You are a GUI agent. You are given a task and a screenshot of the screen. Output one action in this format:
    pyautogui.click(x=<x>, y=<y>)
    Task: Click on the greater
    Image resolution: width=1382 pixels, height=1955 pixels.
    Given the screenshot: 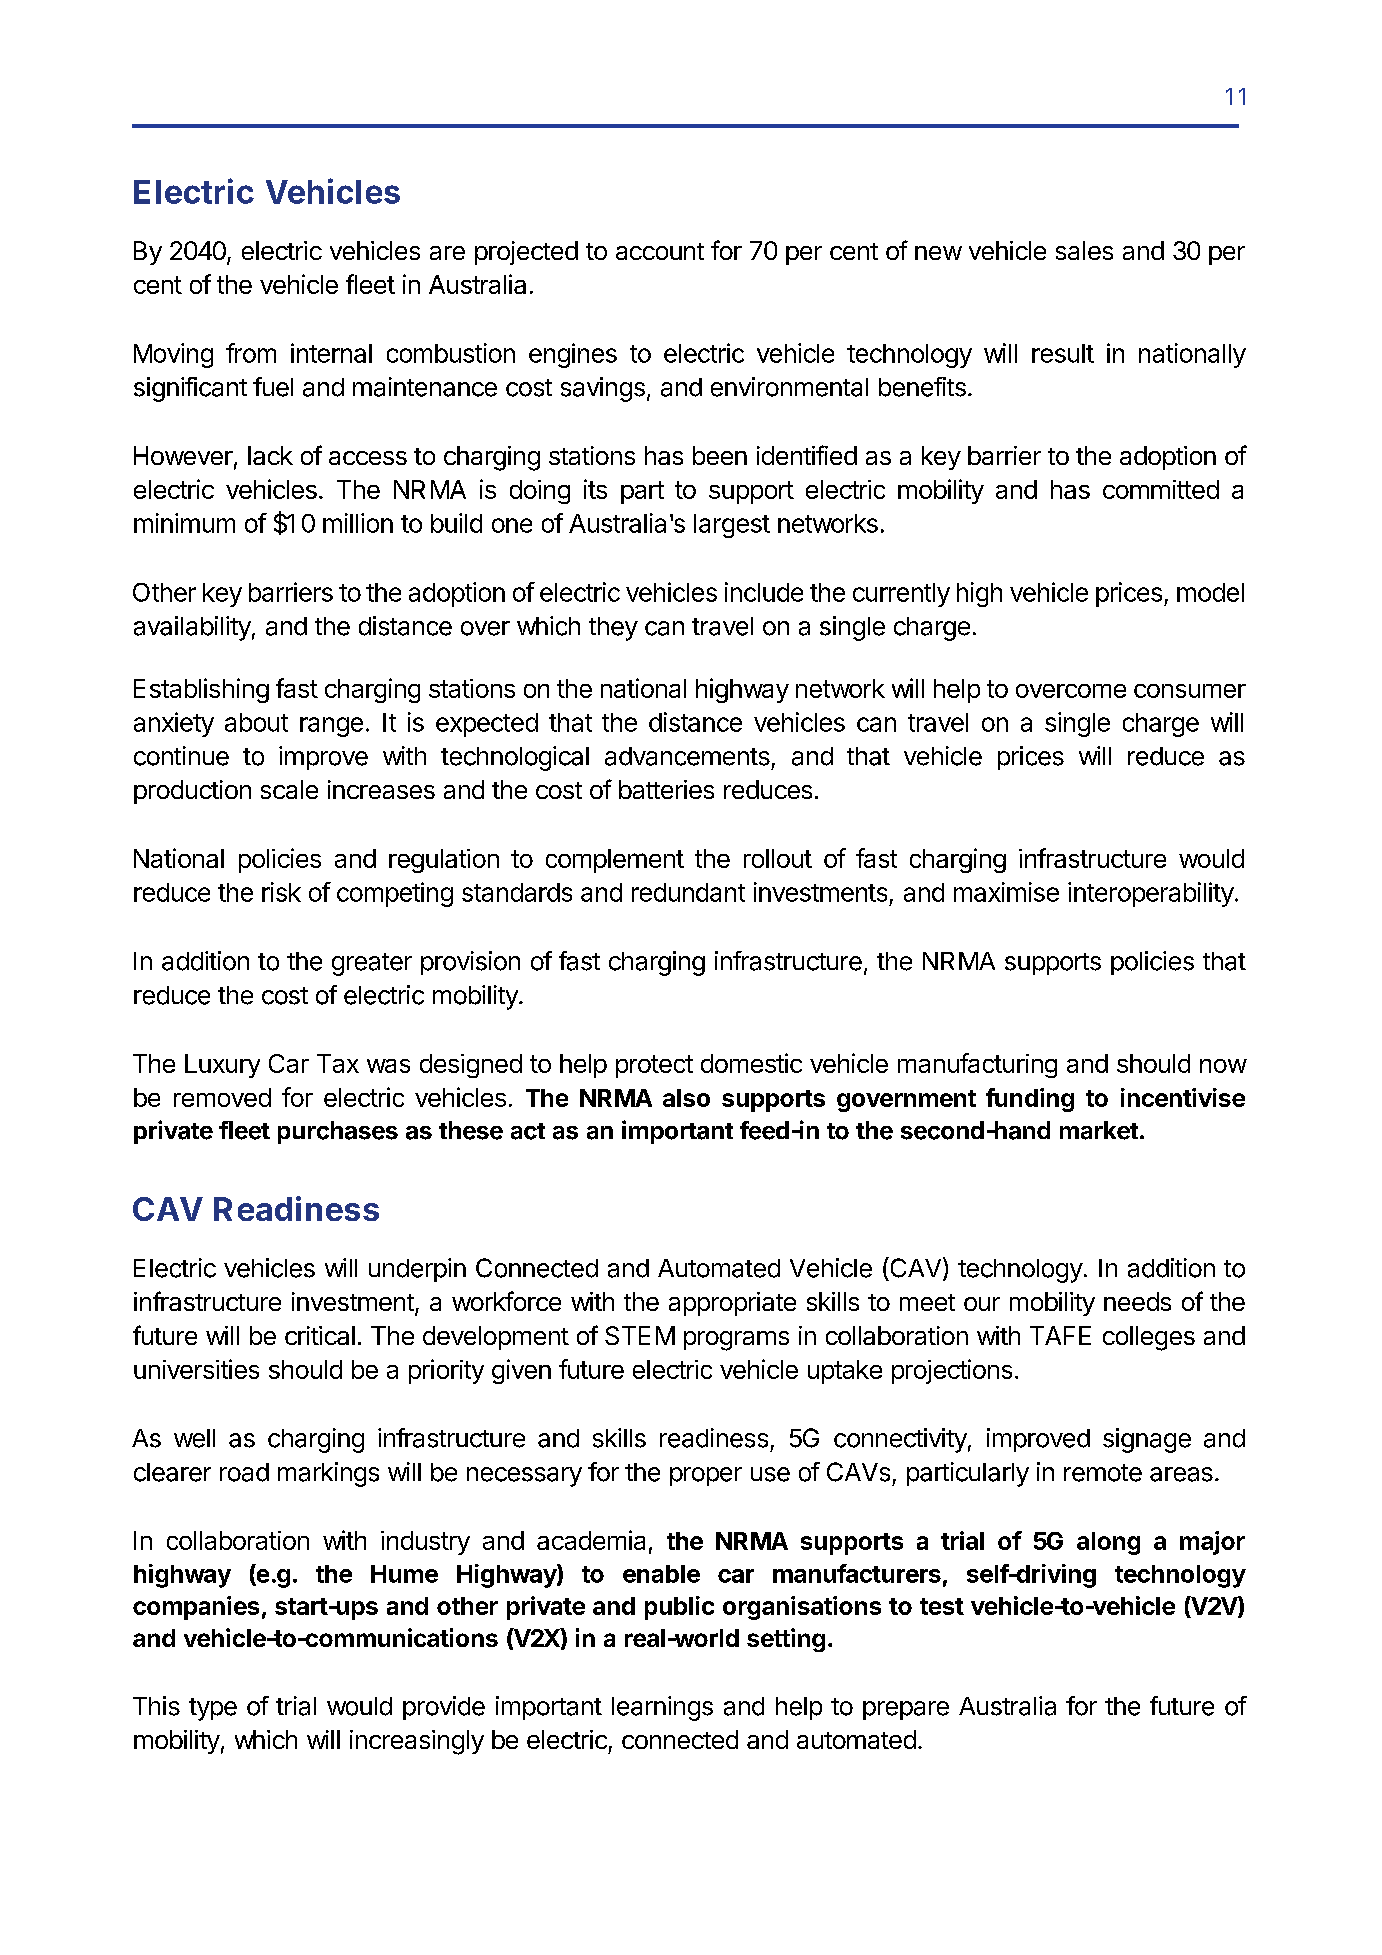 What is the action you would take?
    pyautogui.click(x=372, y=964)
